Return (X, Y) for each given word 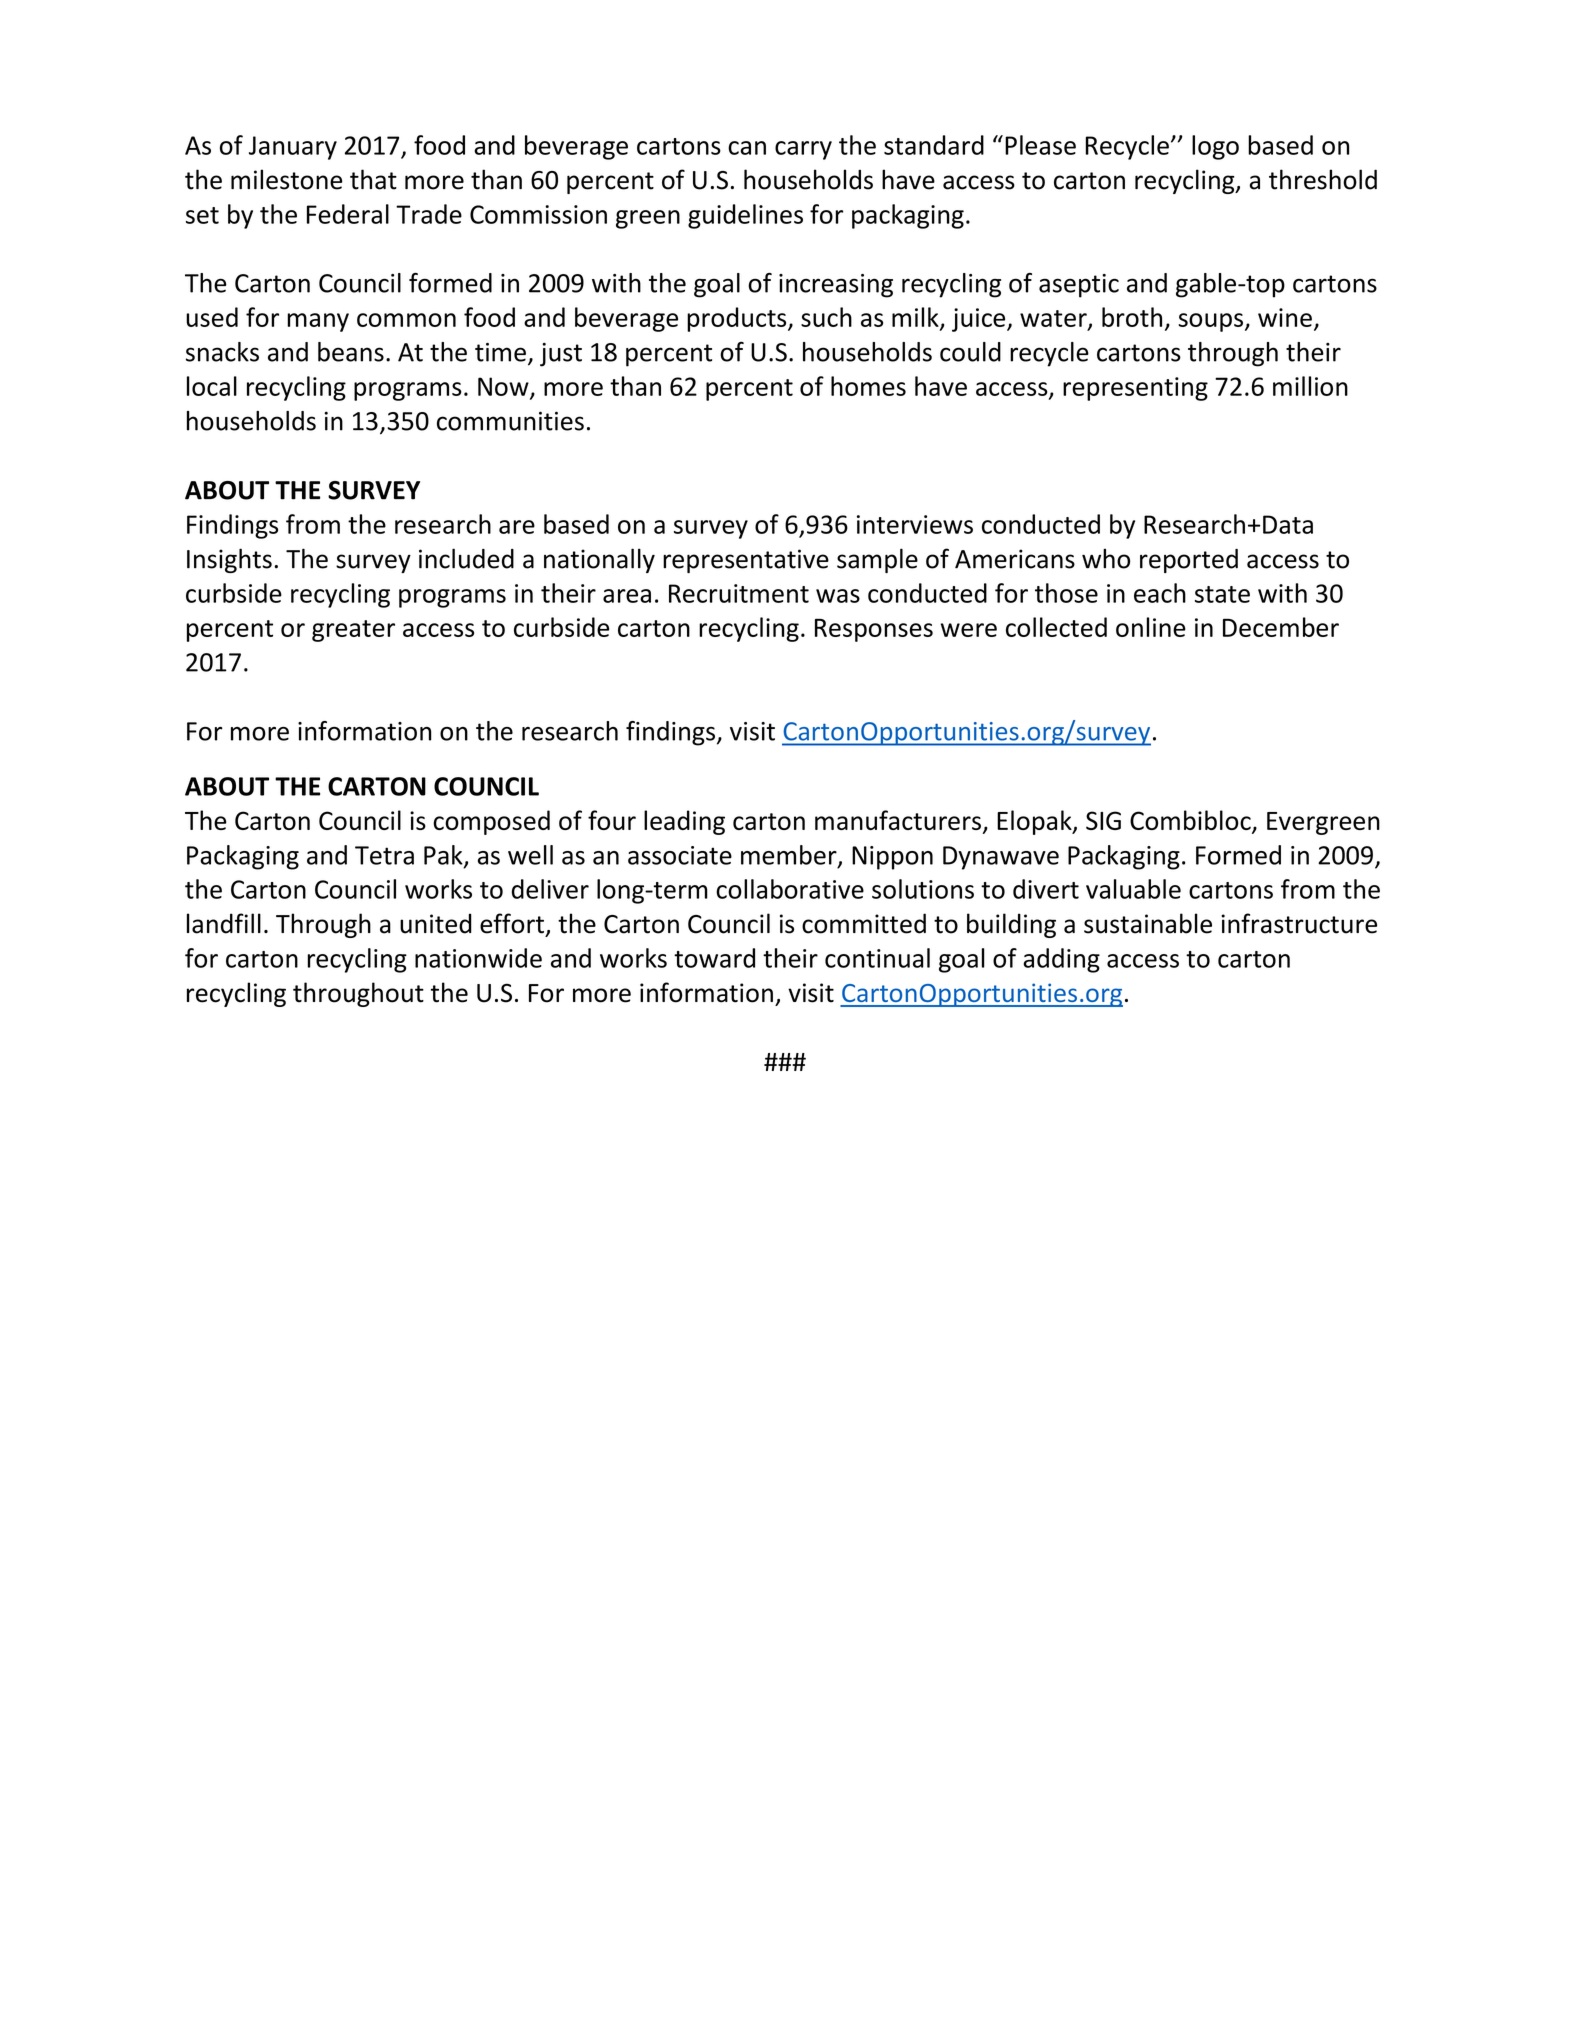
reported (1189, 561)
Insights (229, 560)
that (373, 179)
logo (1215, 147)
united (436, 923)
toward (714, 958)
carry (803, 150)
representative (746, 561)
